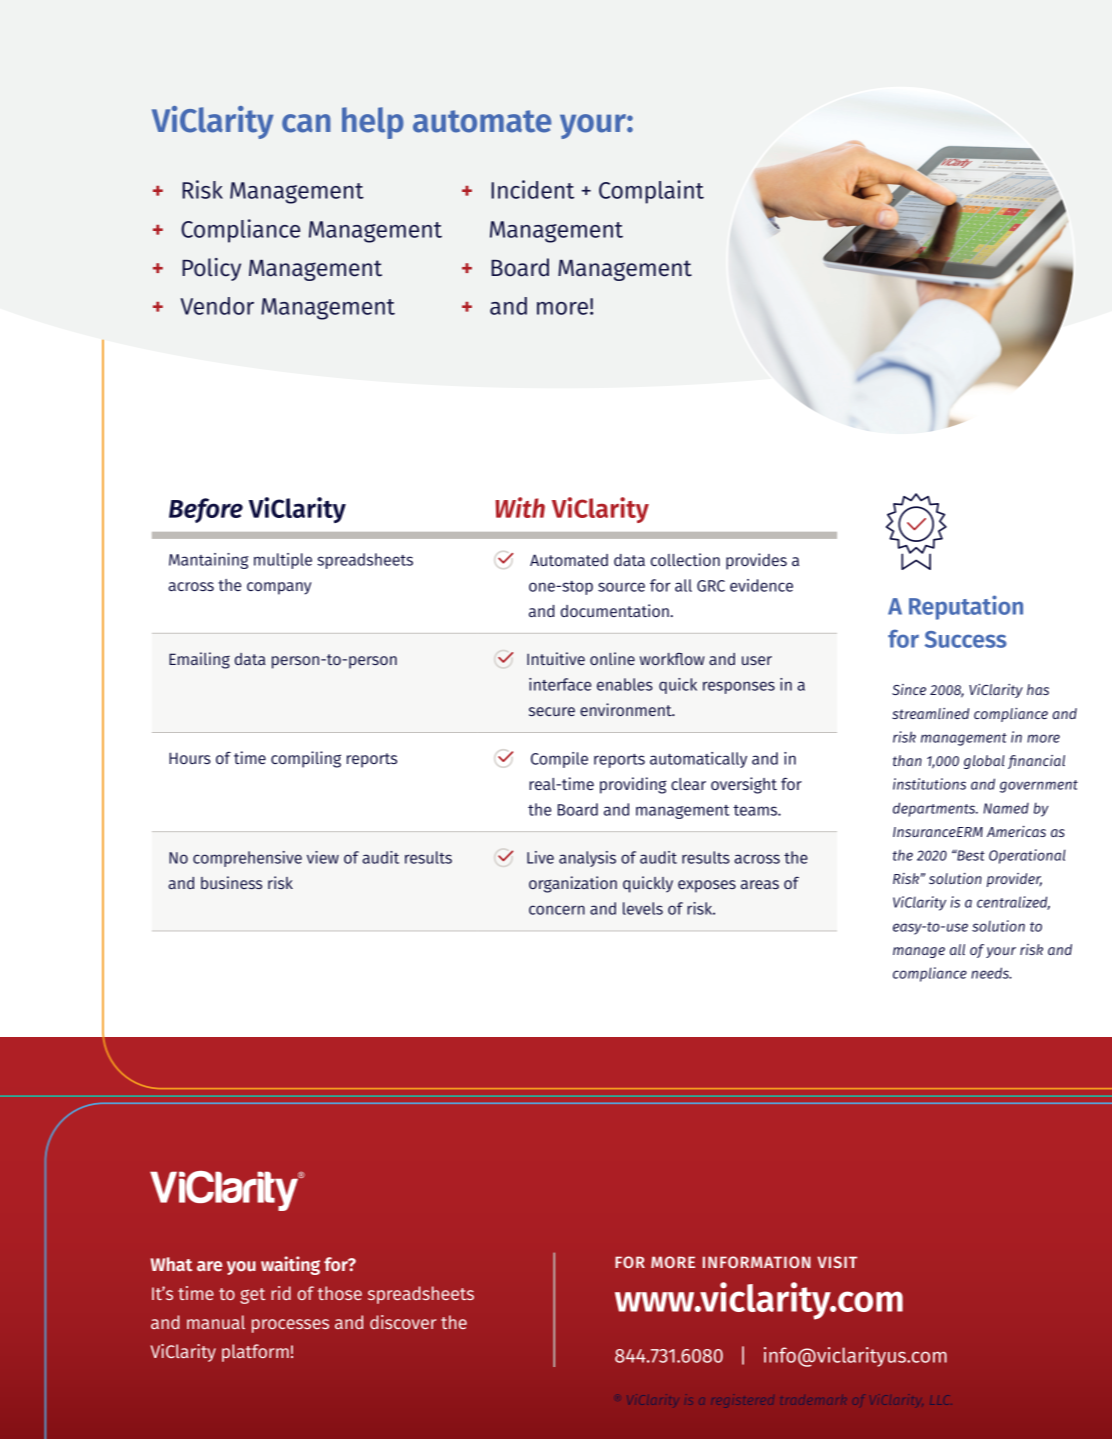 The image size is (1112, 1439). I want to click on can, so click(306, 123).
